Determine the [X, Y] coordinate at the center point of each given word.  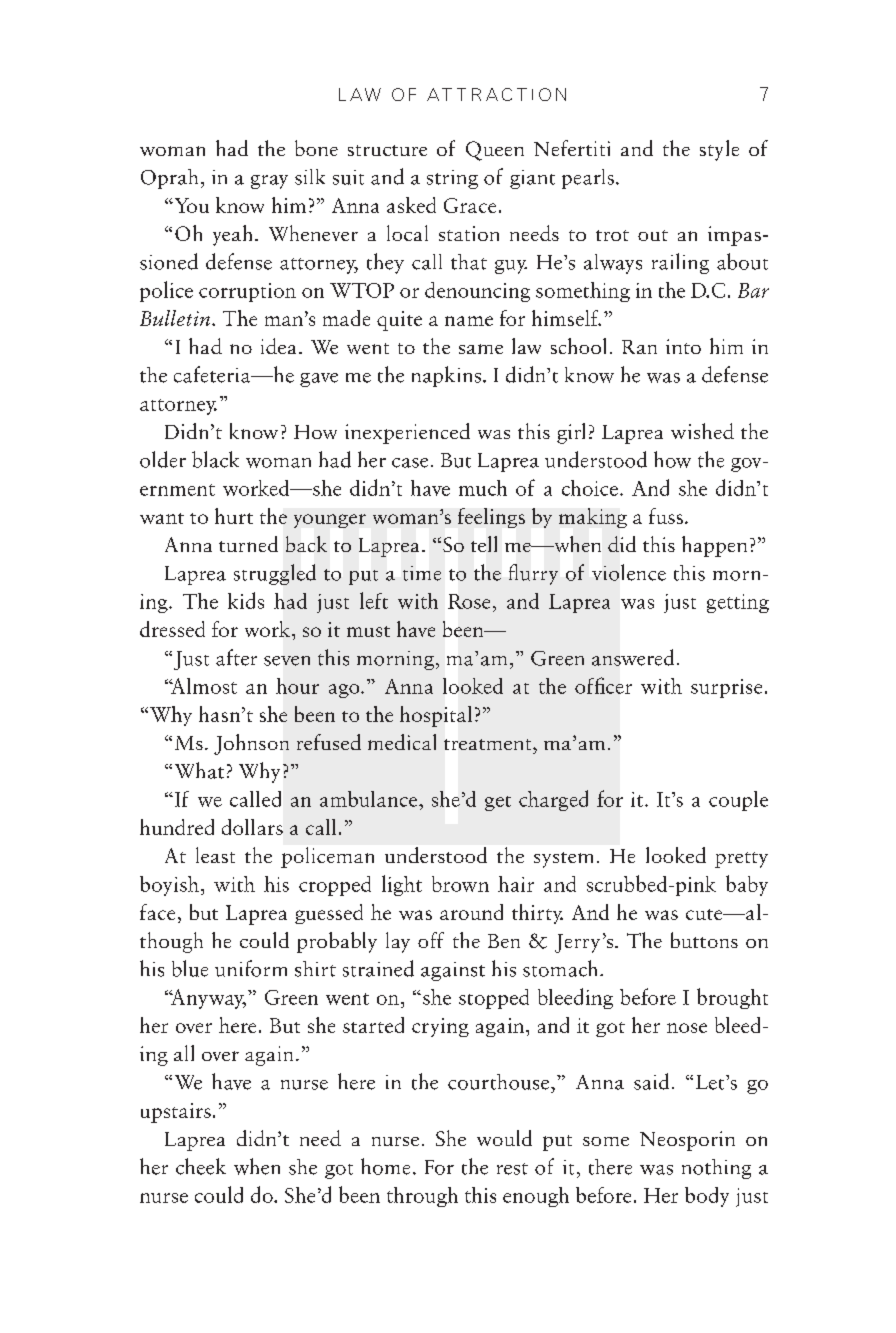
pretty [741, 860]
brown [460, 884]
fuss [666, 516]
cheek [201, 1166]
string [452, 179]
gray [269, 182]
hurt [234, 516]
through [422, 1197]
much [483, 488]
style [719, 150]
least [215, 855]
